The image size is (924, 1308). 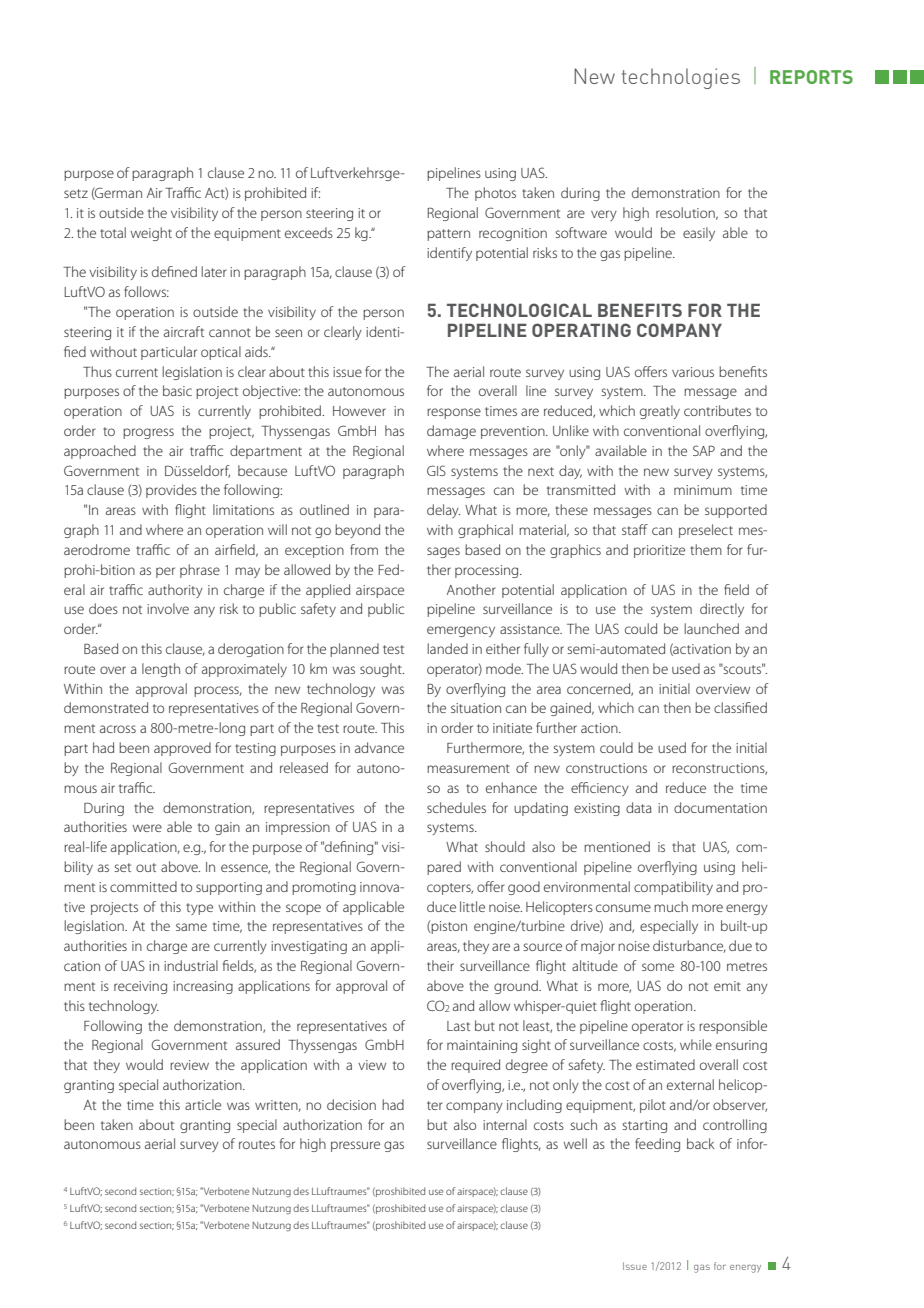 I want to click on total, so click(x=113, y=232).
